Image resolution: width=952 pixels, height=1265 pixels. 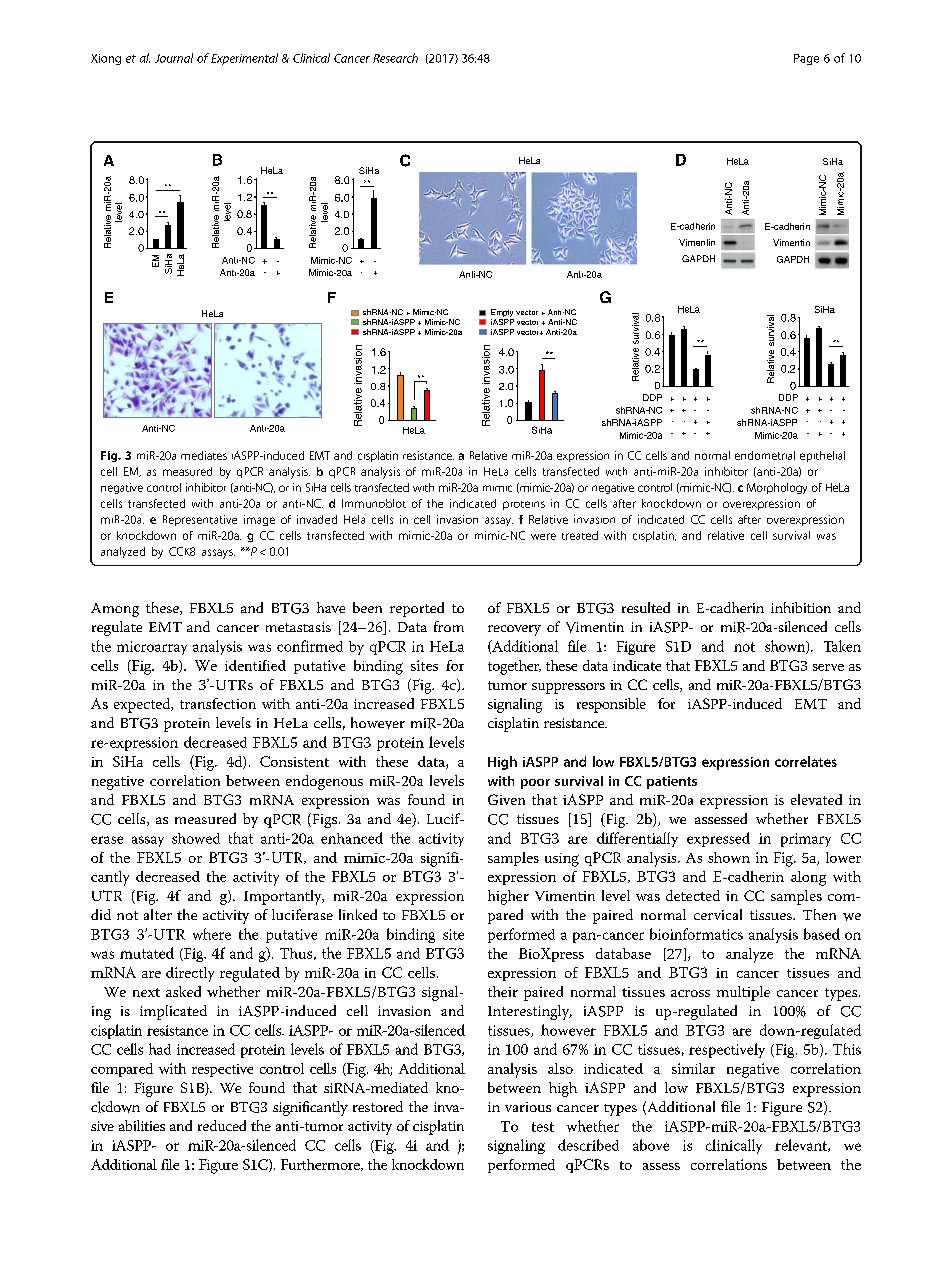 What do you see at coordinates (528, 1107) in the image?
I see `various` at bounding box center [528, 1107].
